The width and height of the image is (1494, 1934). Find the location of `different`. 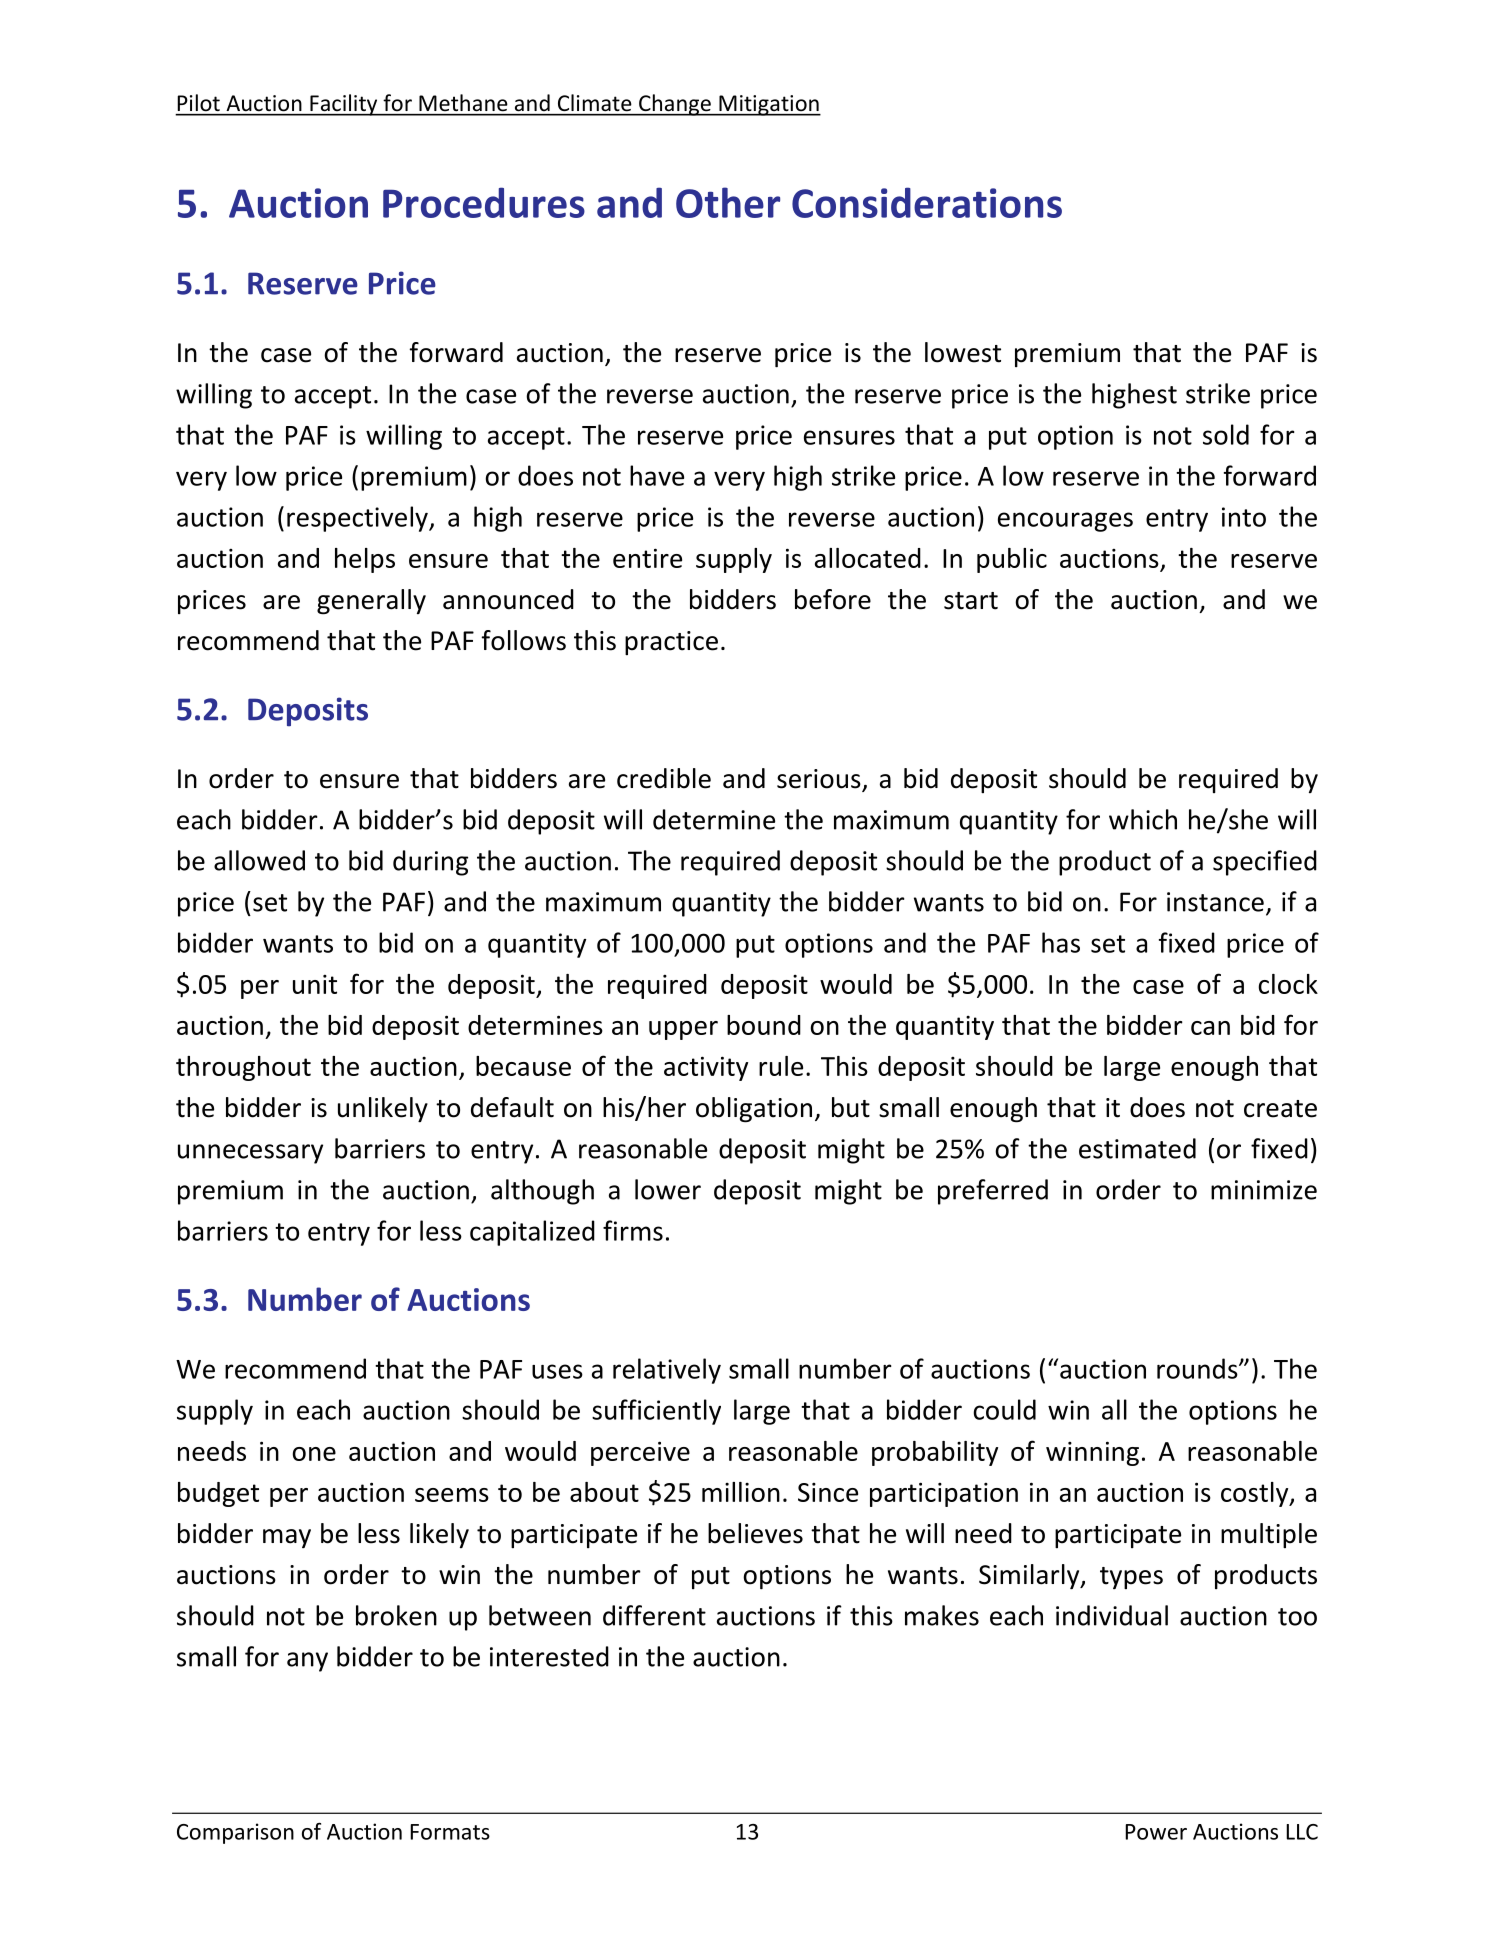

different is located at coordinates (654, 1615).
